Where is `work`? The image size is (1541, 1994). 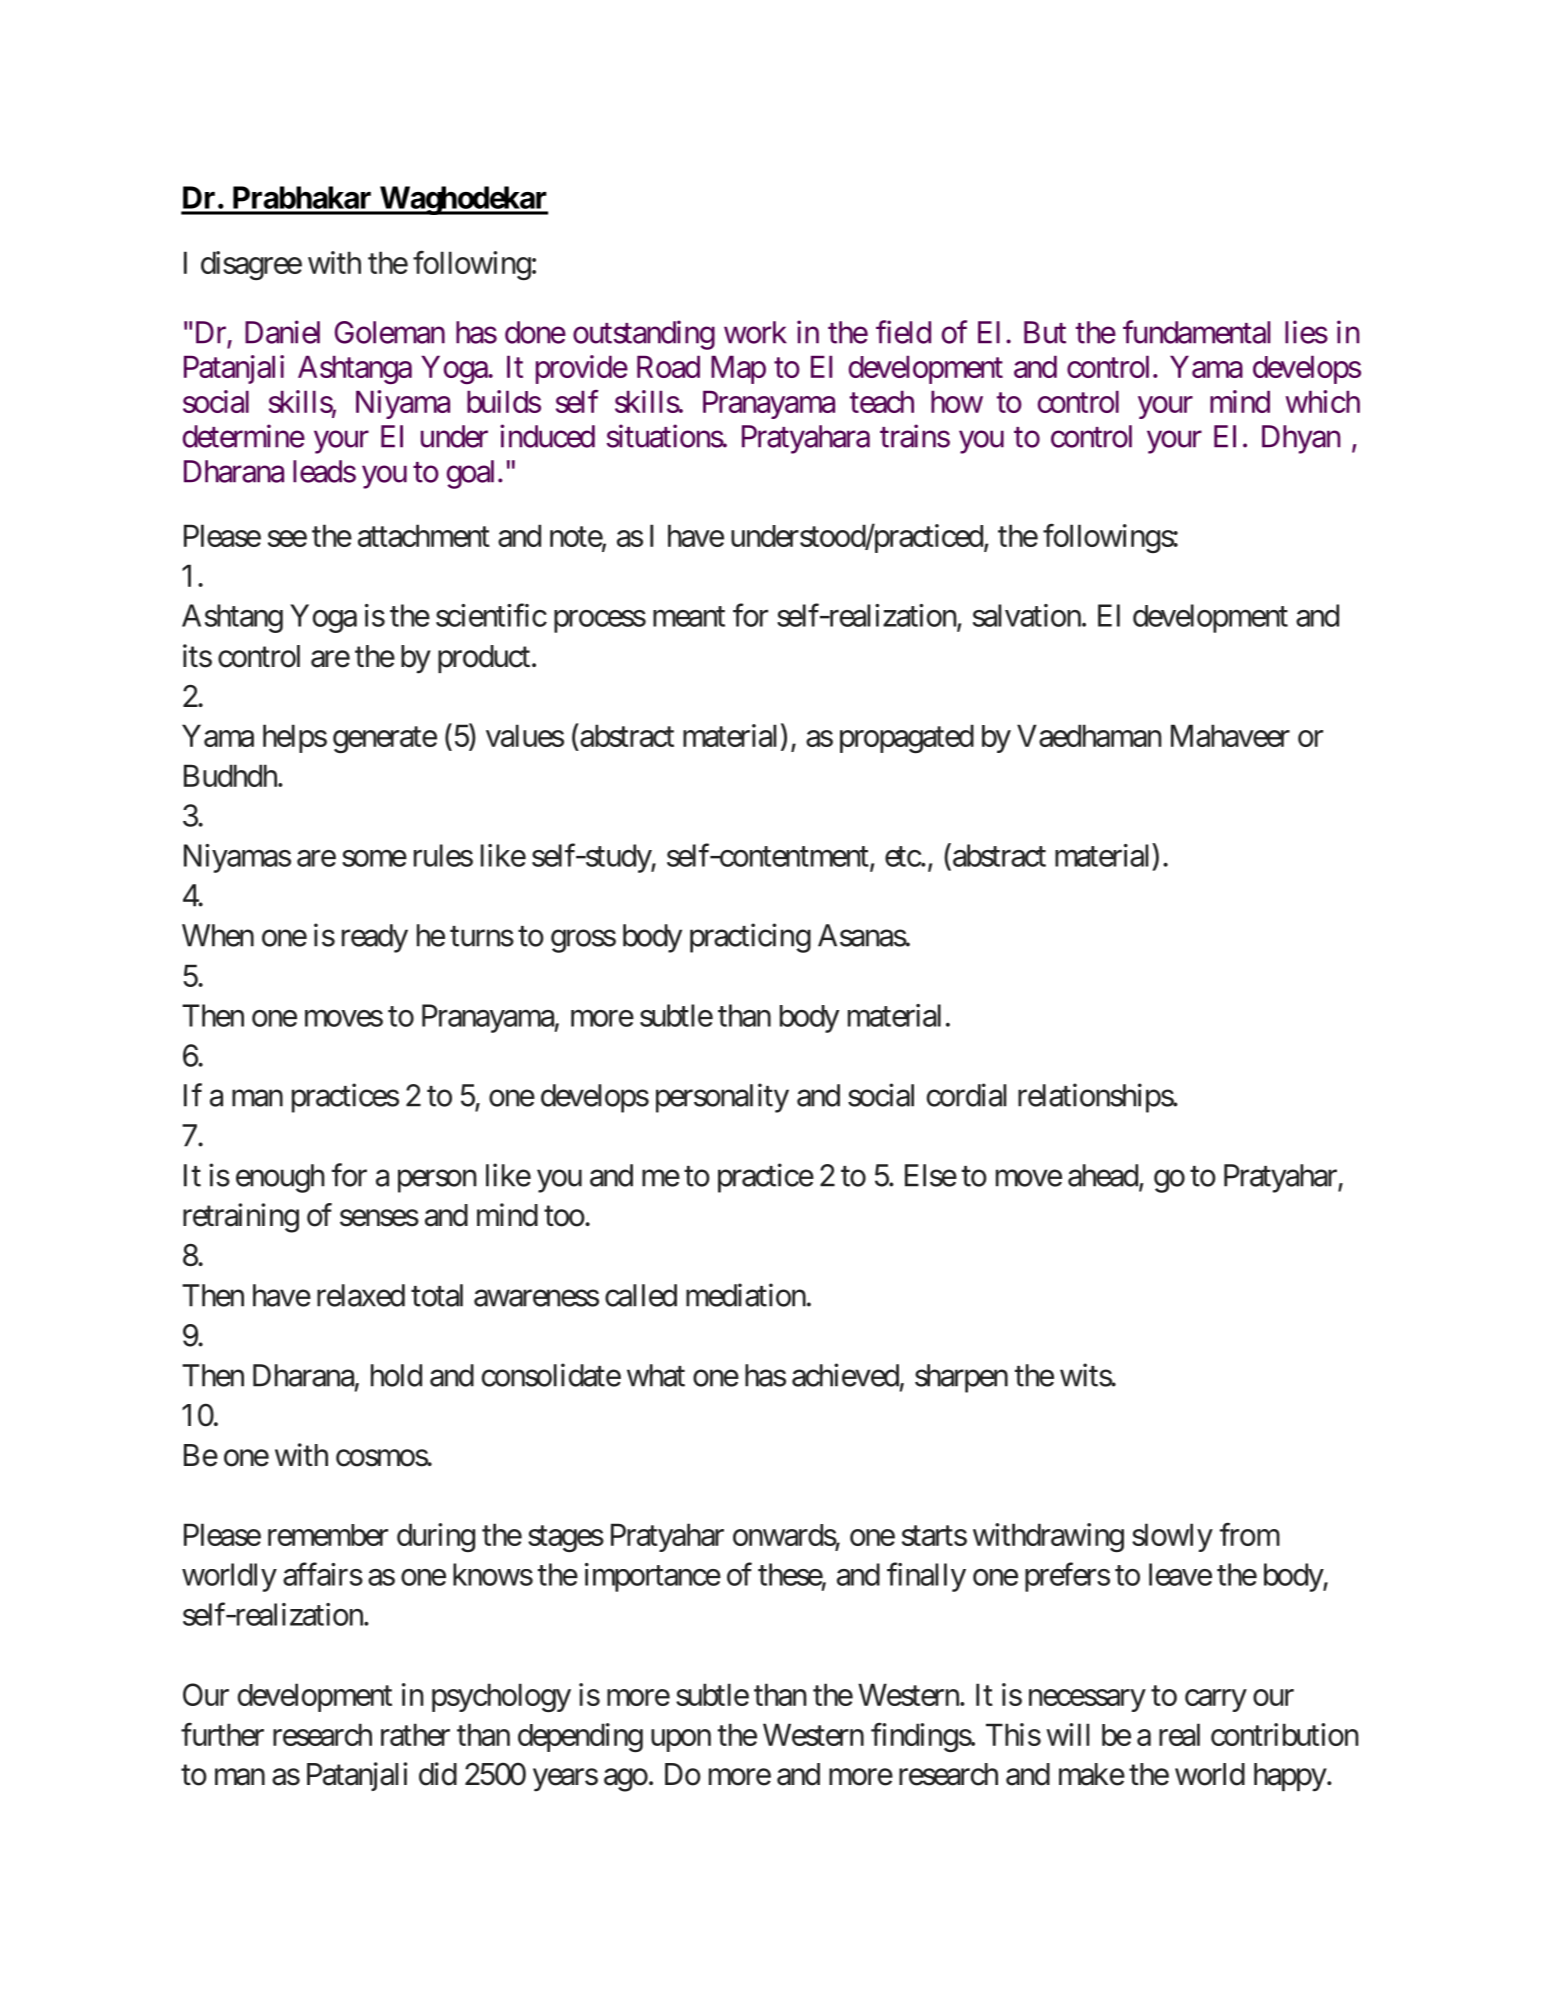
work is located at coordinates (755, 332).
